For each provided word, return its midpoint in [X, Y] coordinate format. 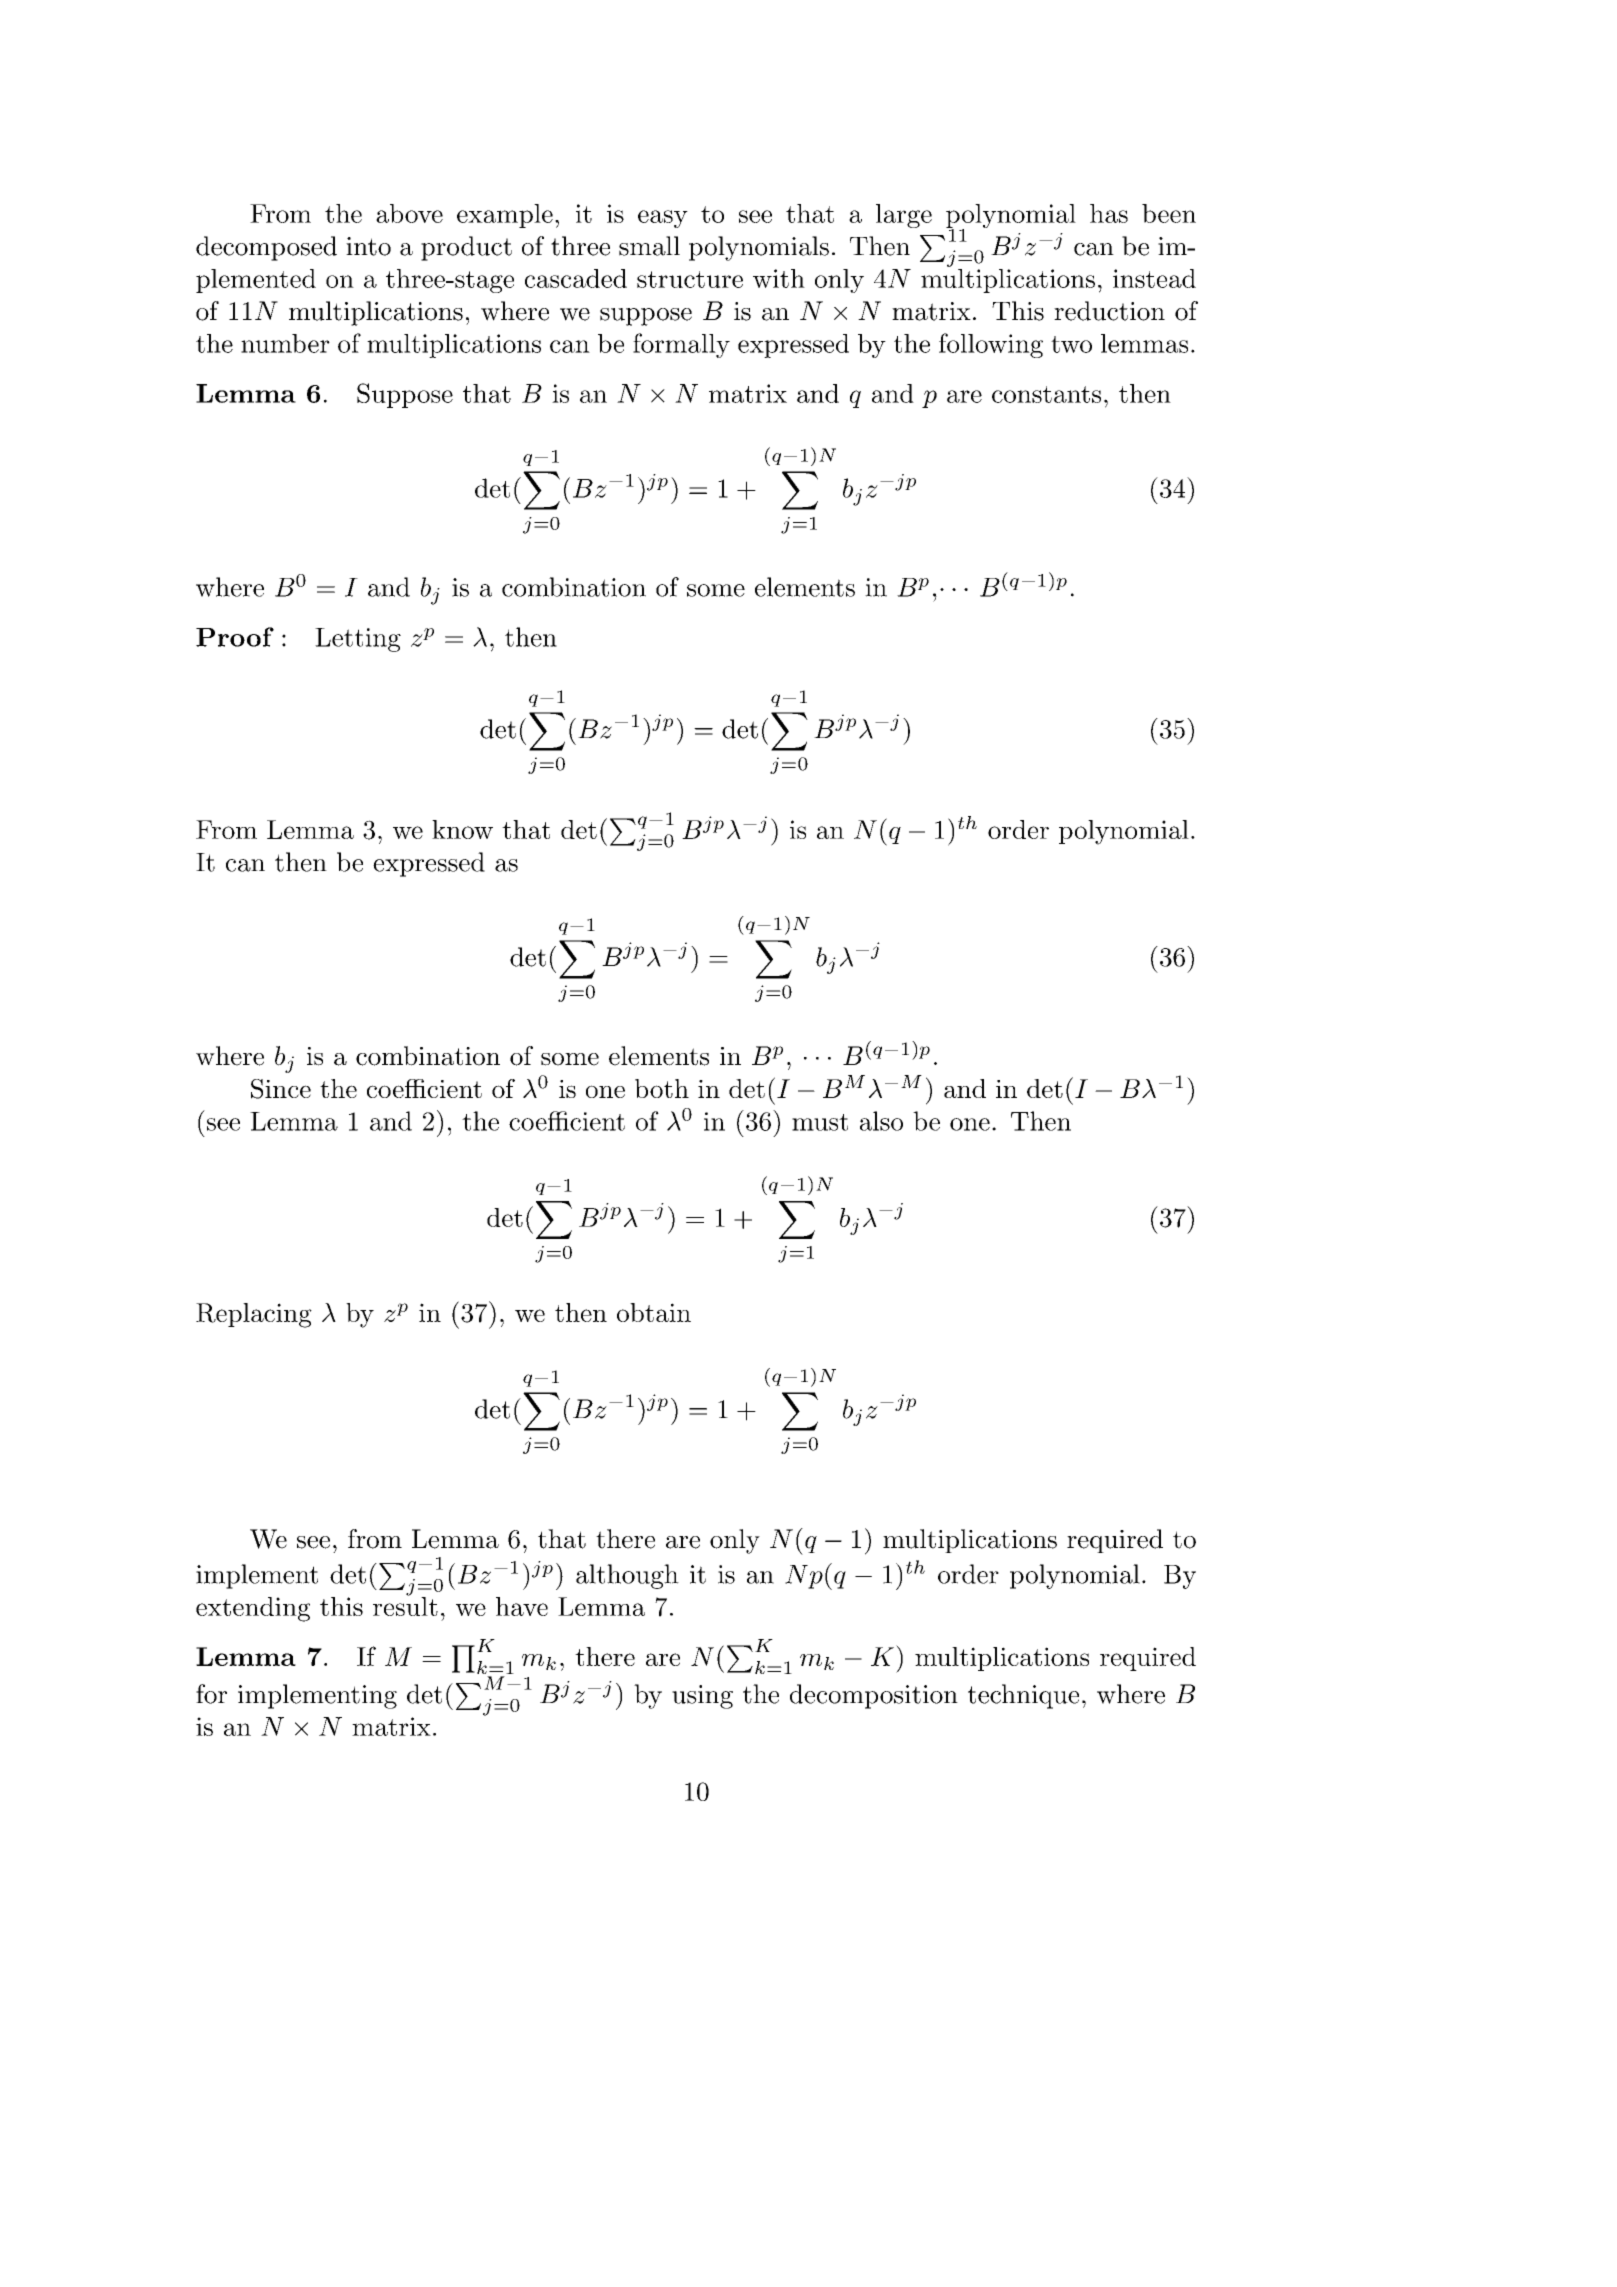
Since [281, 1089]
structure [690, 279]
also [881, 1121]
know [462, 829]
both [662, 1088]
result [405, 1605]
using [702, 1697]
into [368, 246]
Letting [358, 640]
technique [1023, 1696]
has [1109, 213]
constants [1046, 394]
